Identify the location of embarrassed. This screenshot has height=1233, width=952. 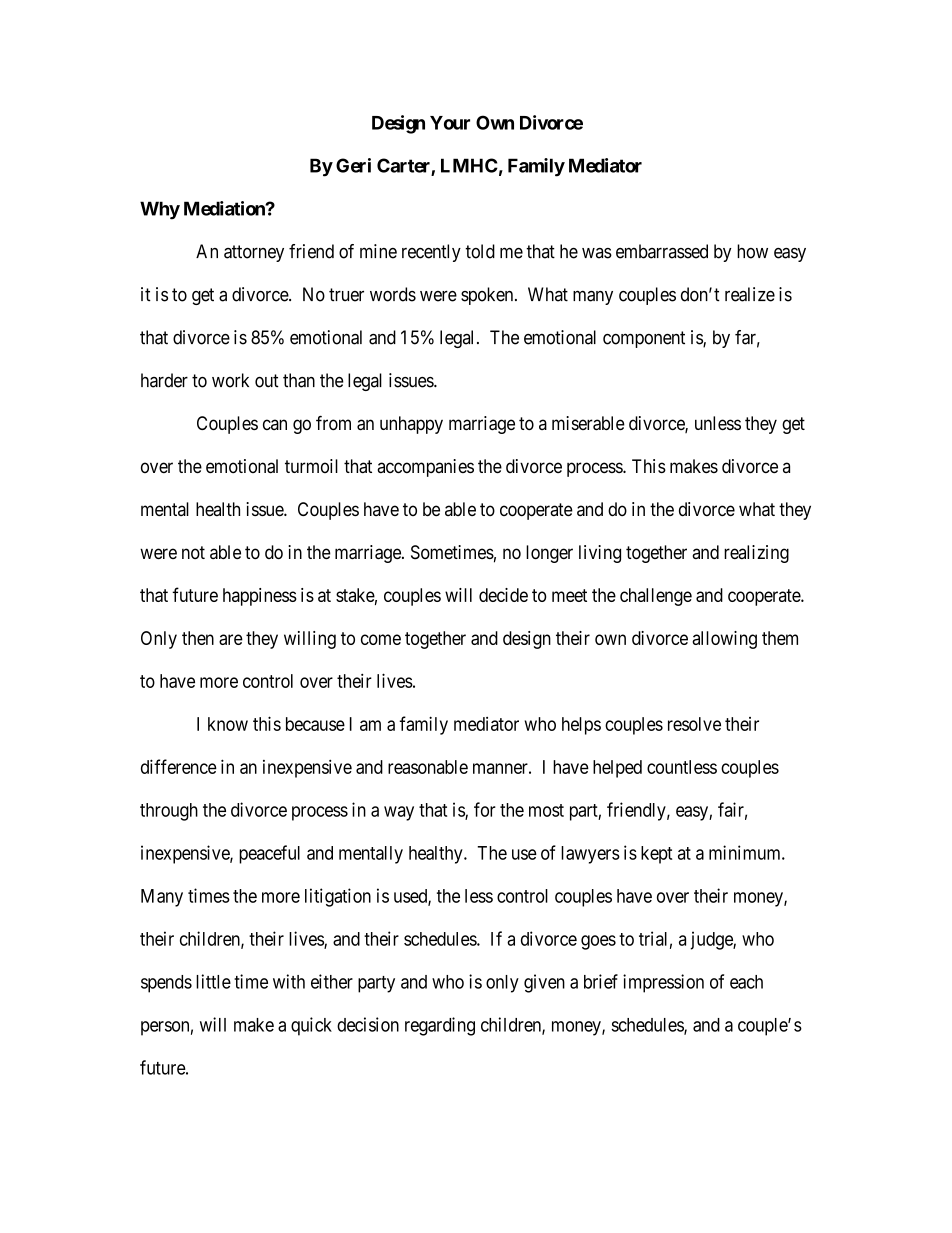
(662, 251).
